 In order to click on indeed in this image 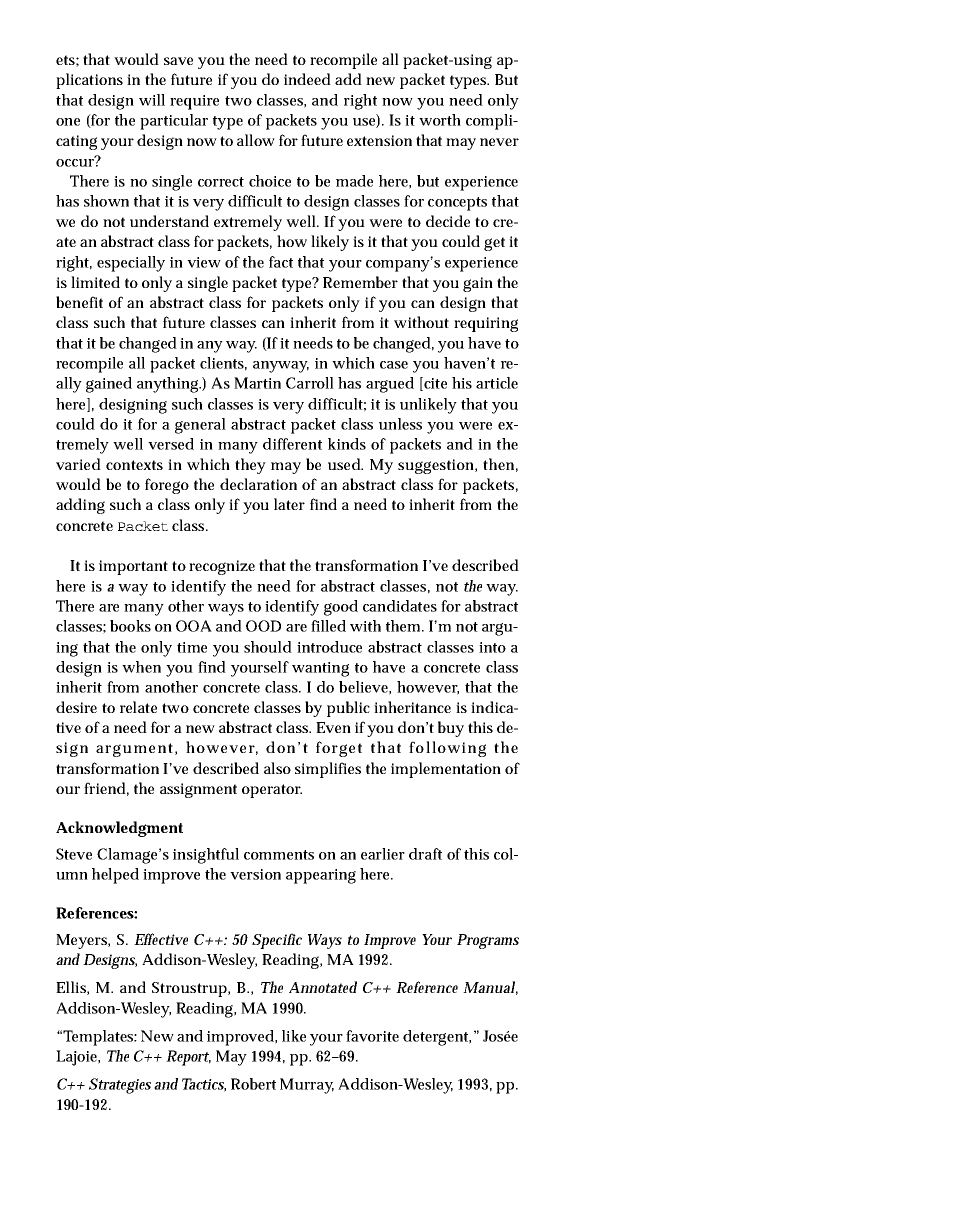, I will do `click(307, 79)`.
